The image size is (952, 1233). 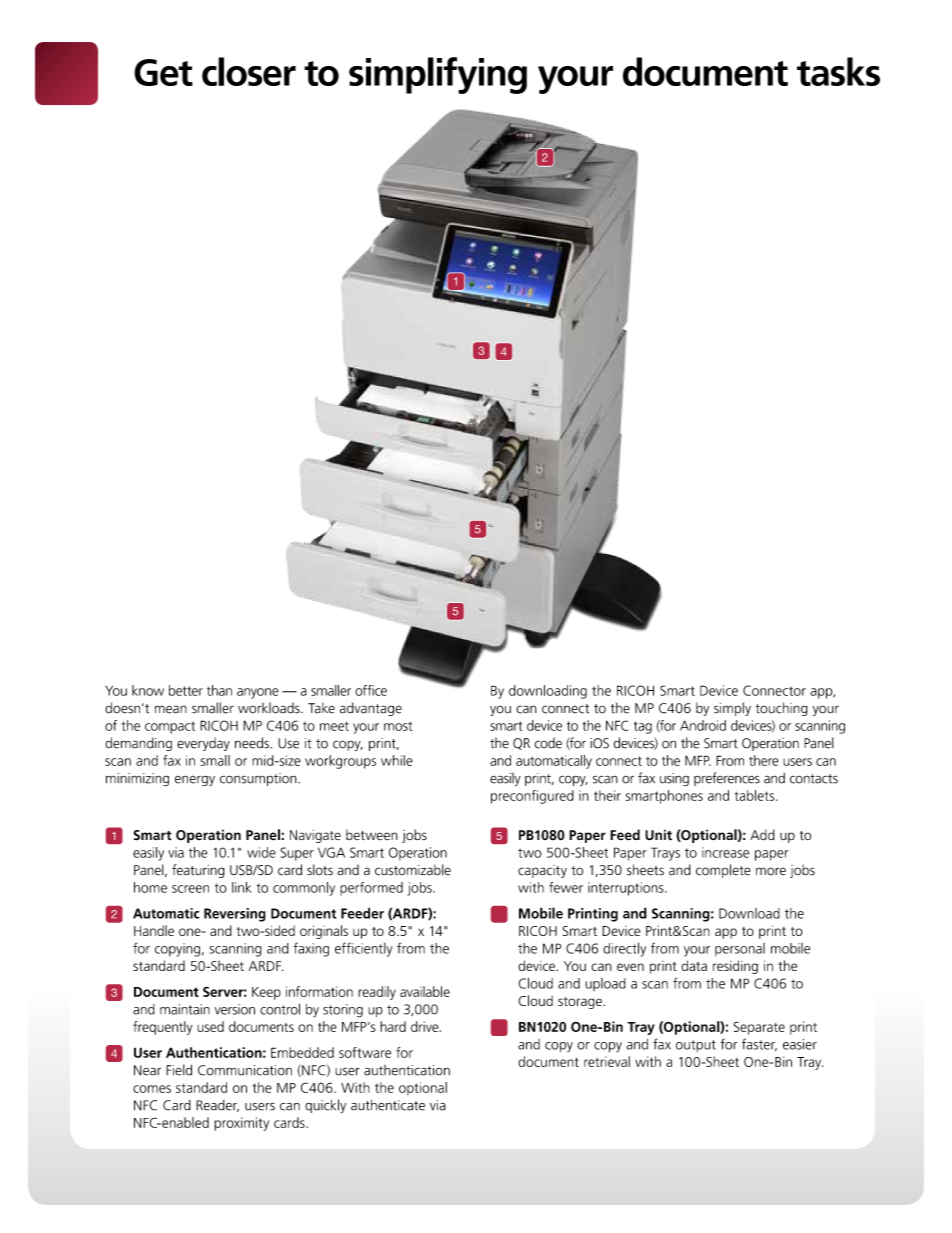 What do you see at coordinates (217, 1106) in the document?
I see `Reader` at bounding box center [217, 1106].
